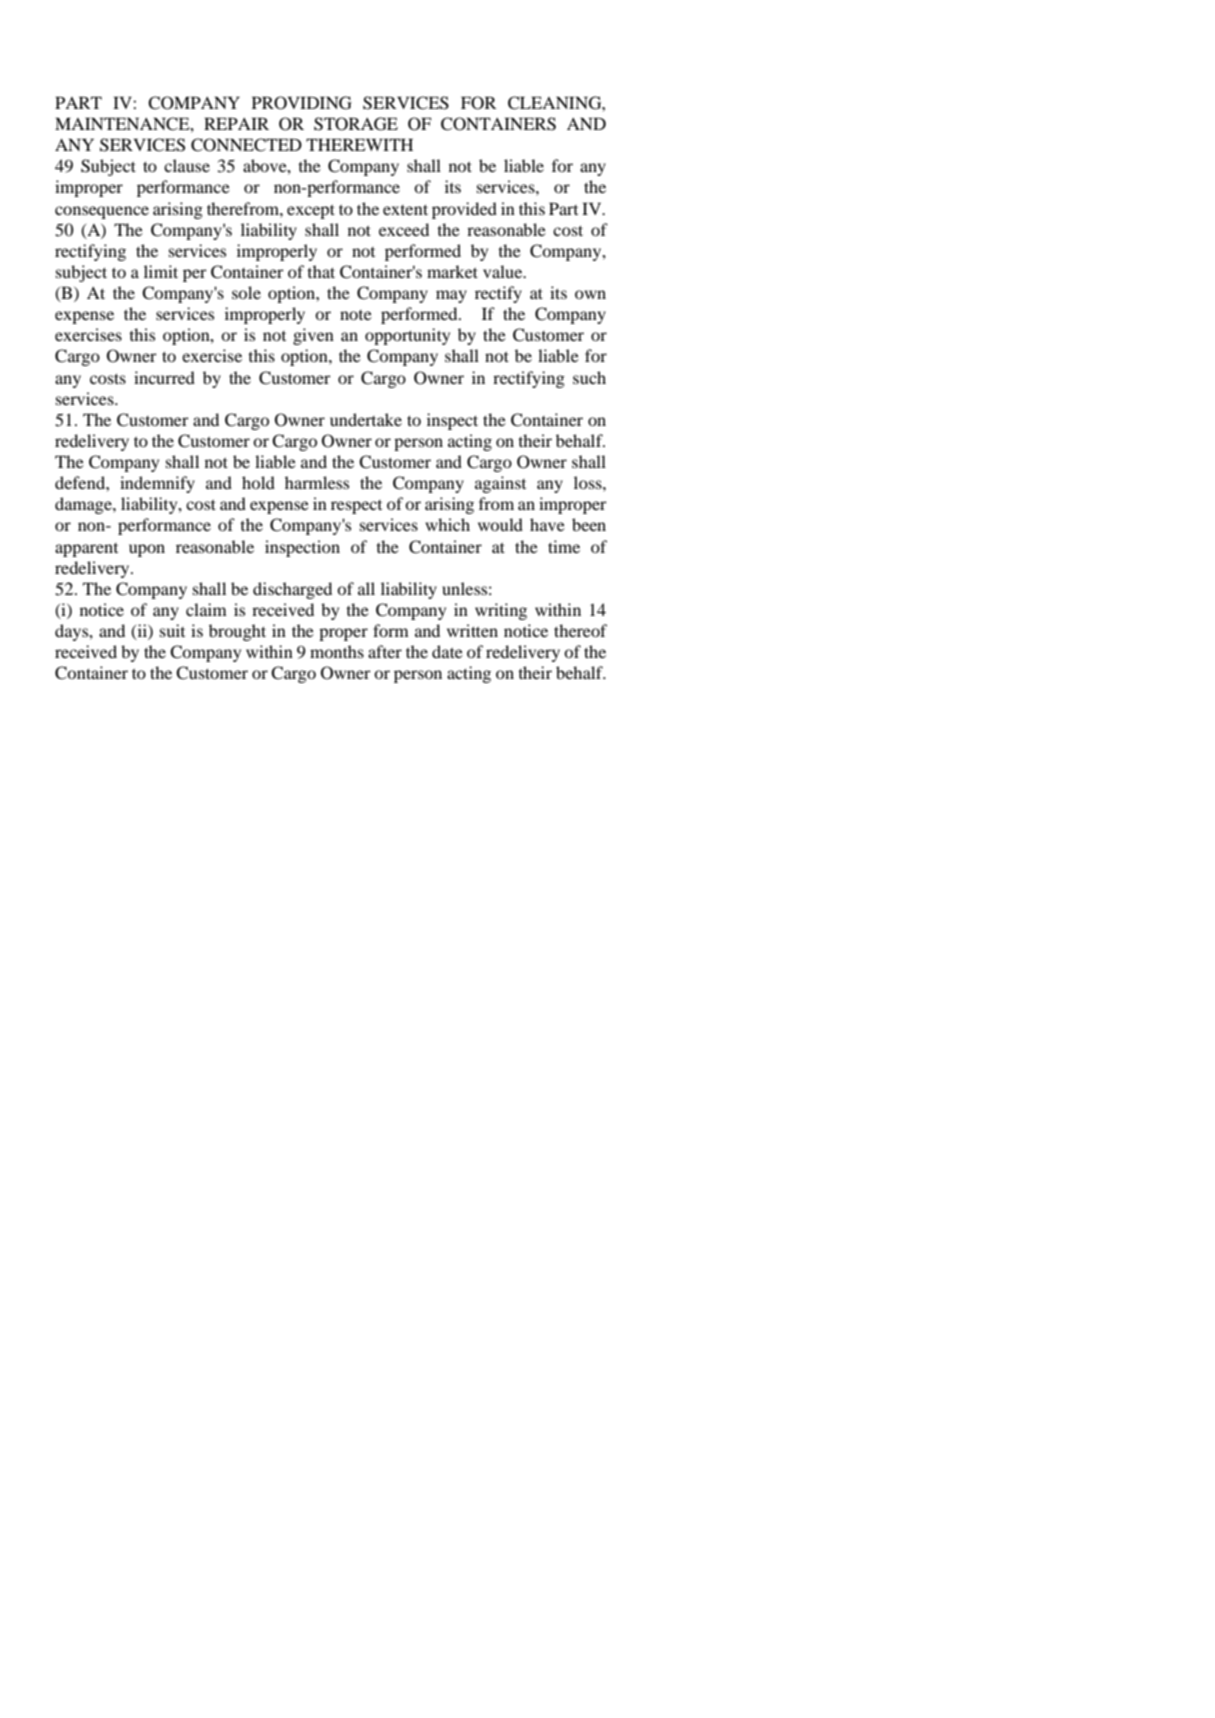  What do you see at coordinates (589, 377) in the screenshot?
I see `such` at bounding box center [589, 377].
